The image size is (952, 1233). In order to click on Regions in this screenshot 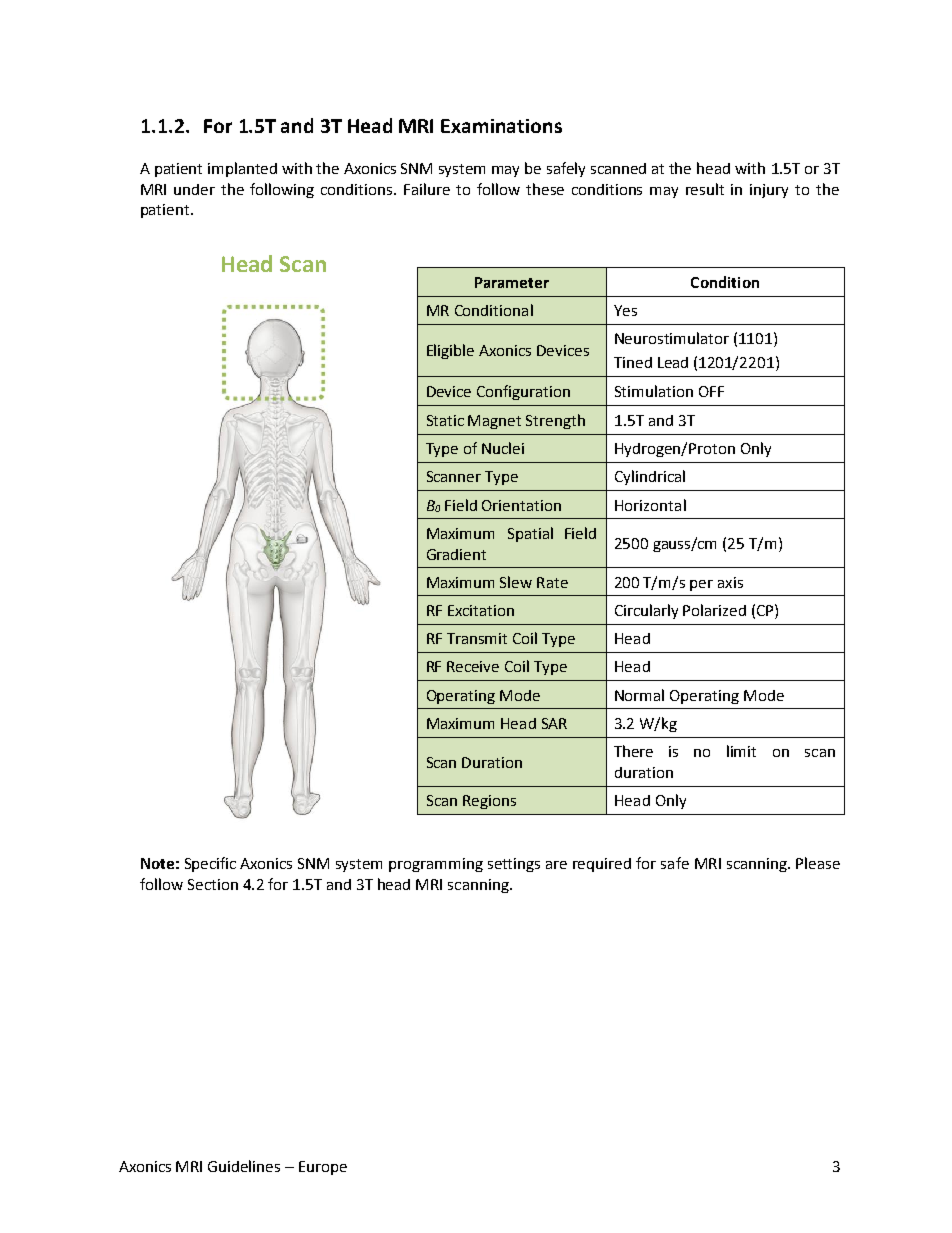, I will do `click(489, 802)`.
